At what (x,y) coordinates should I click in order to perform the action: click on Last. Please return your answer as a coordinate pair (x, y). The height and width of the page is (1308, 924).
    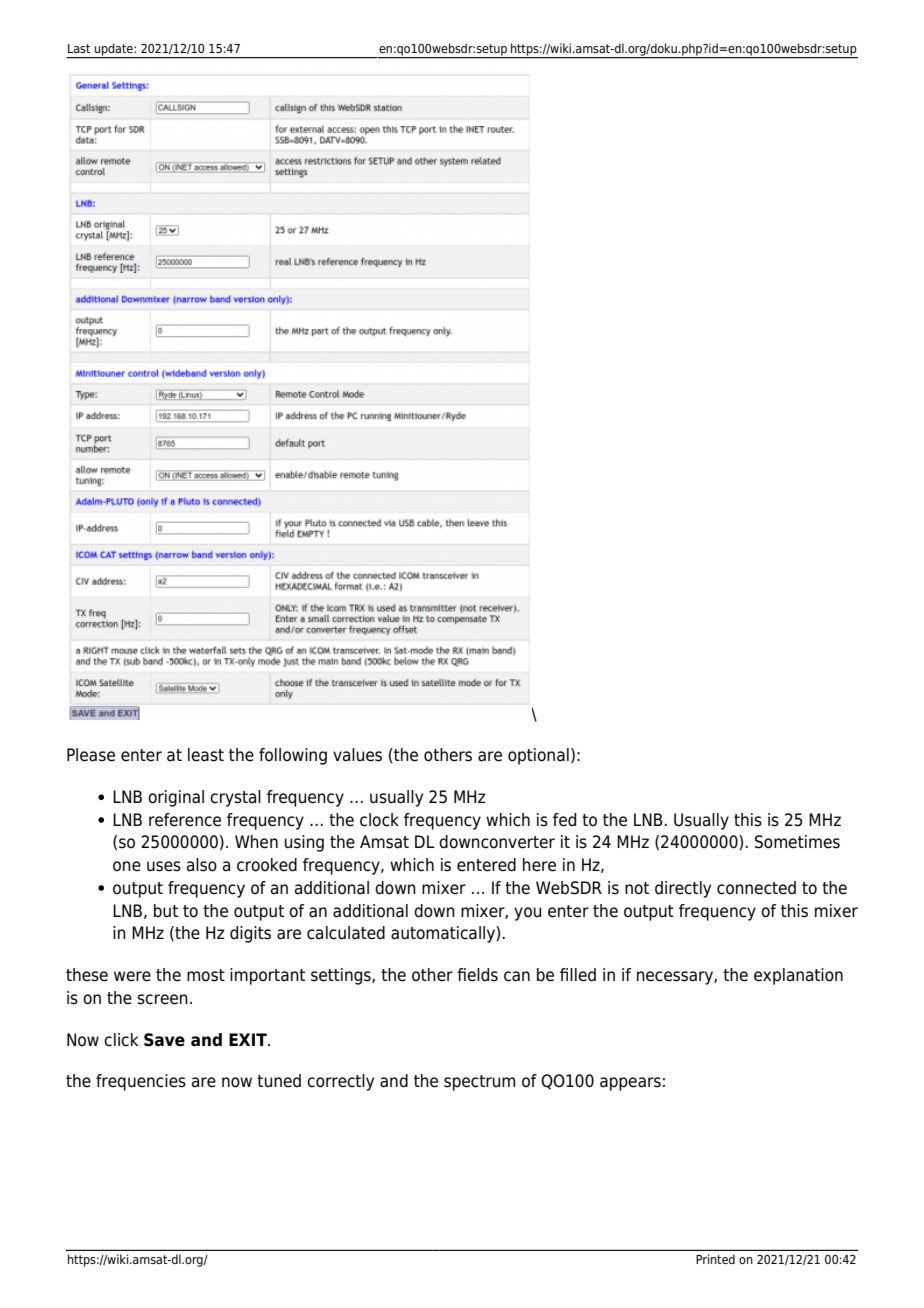
    Looking at the image, I should click on (79, 48).
